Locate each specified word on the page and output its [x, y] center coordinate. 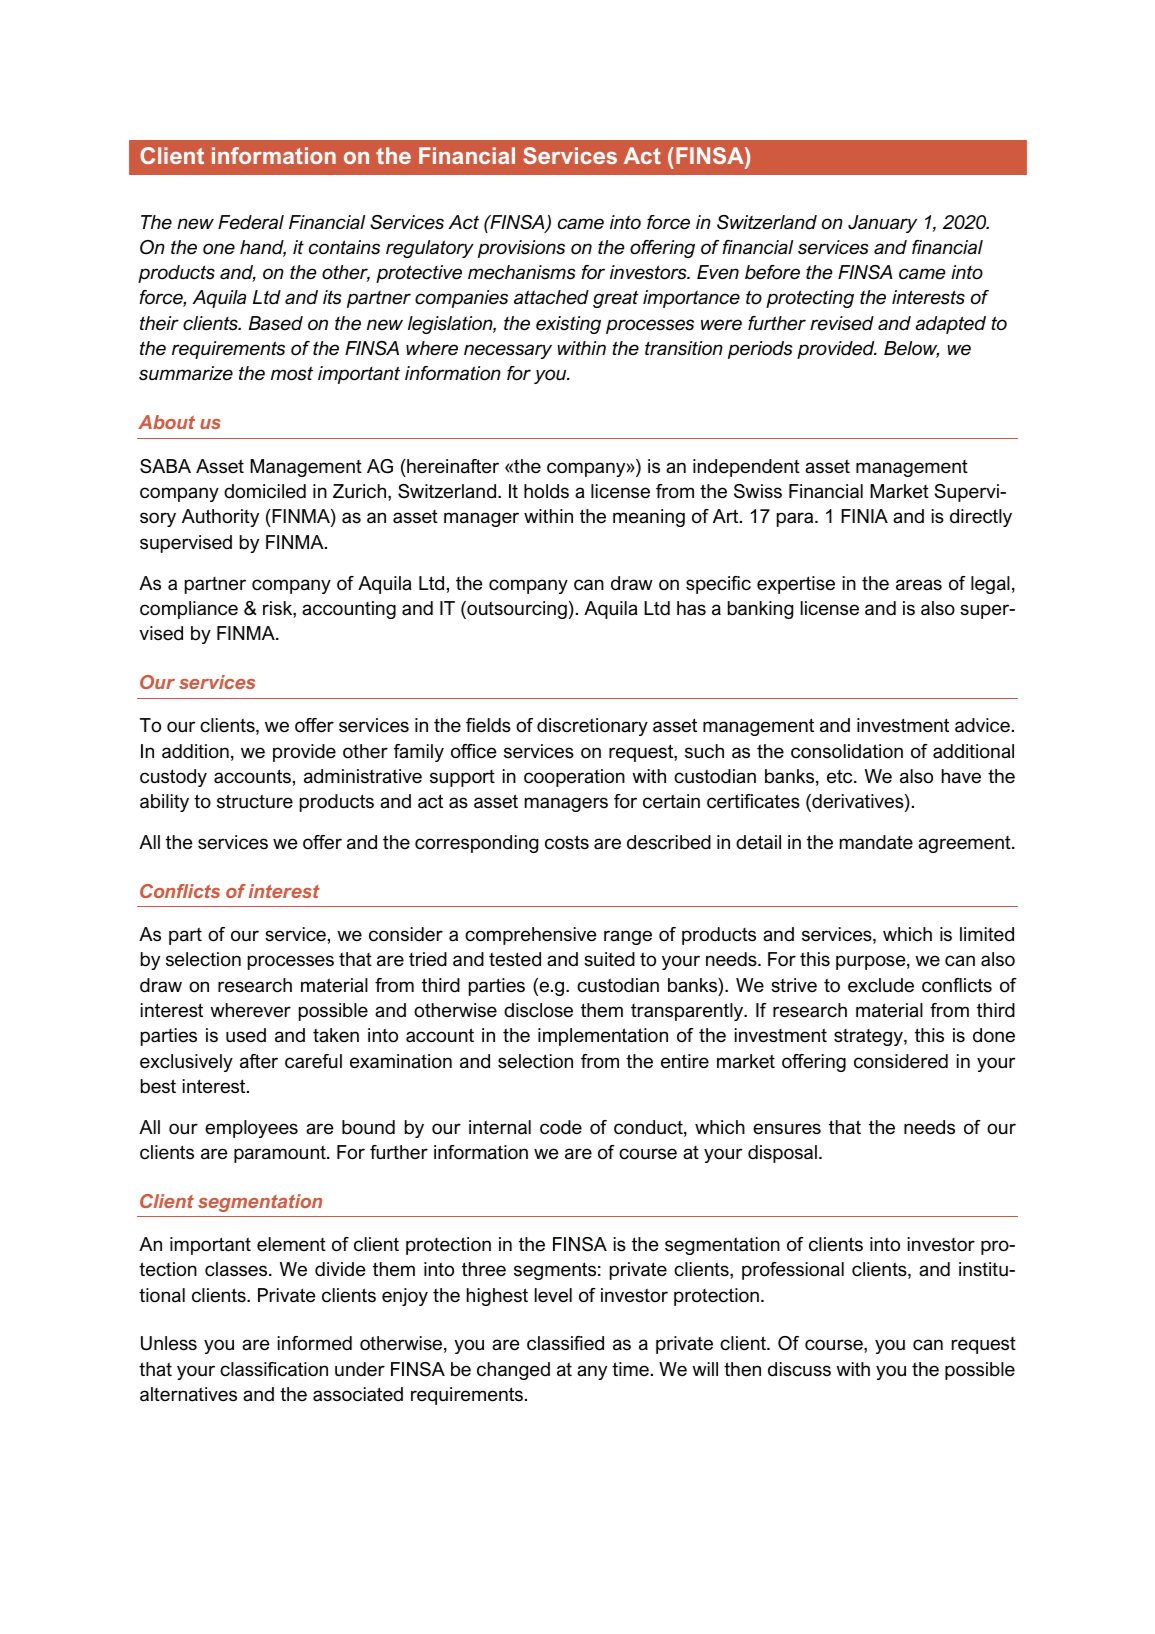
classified [565, 1343]
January [882, 224]
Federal [251, 222]
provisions [521, 249]
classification [274, 1369]
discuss [799, 1369]
